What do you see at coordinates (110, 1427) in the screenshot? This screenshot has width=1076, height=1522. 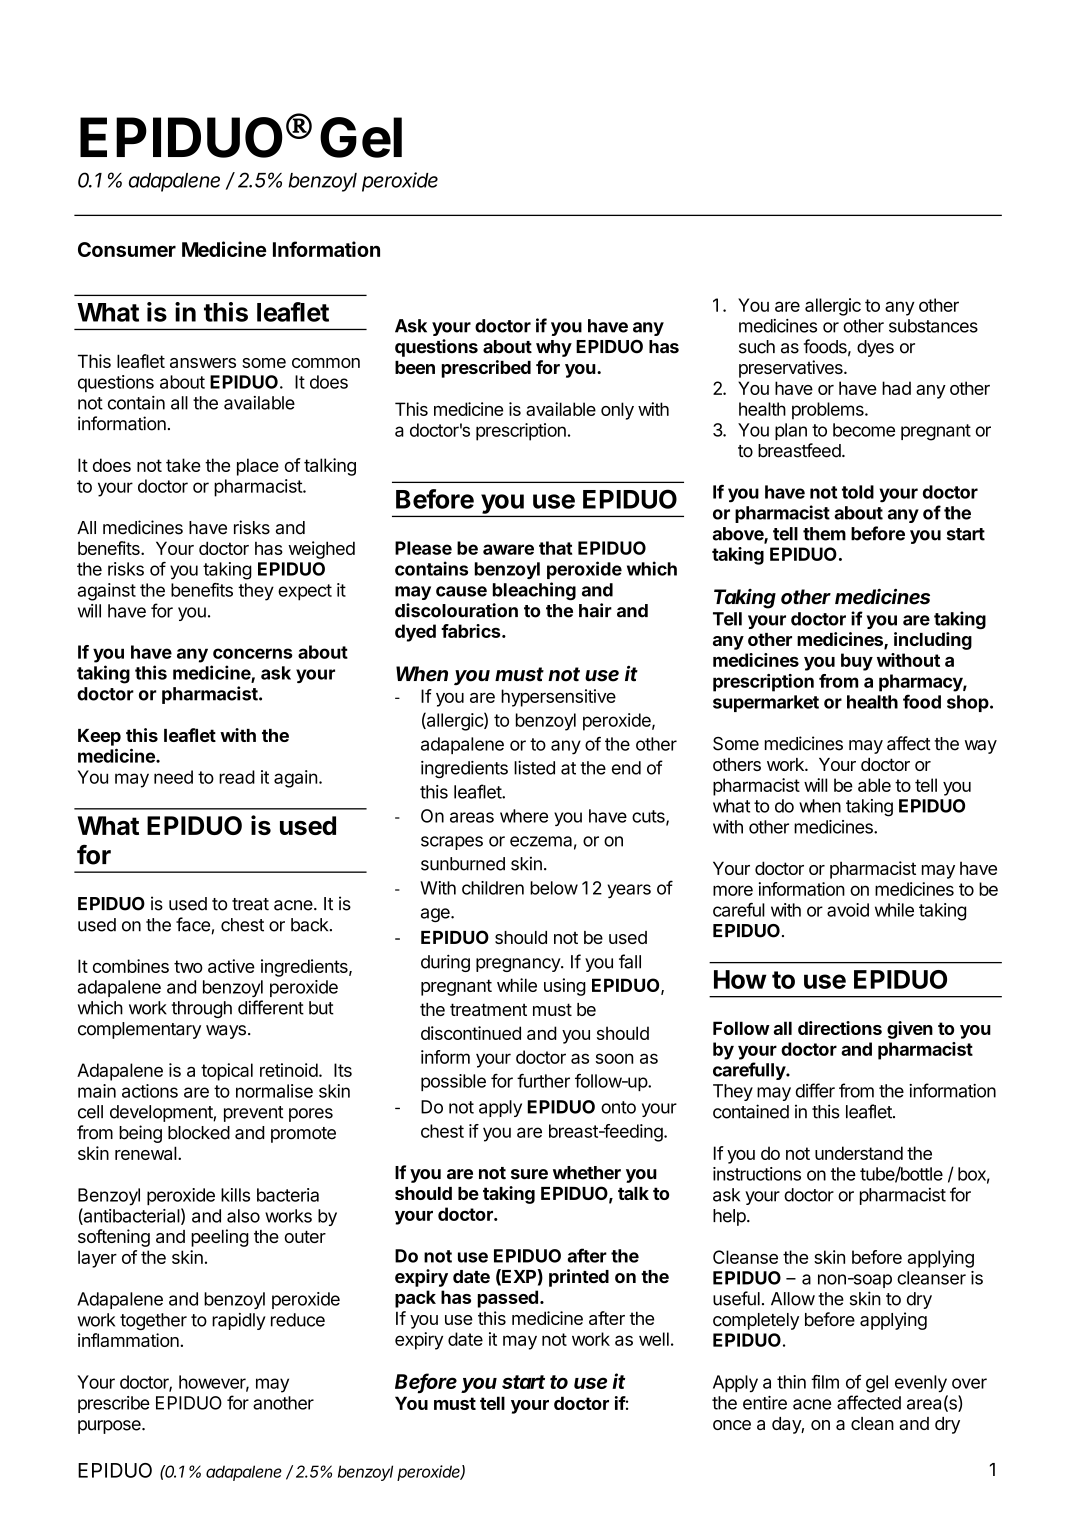 I see `purpose` at bounding box center [110, 1427].
